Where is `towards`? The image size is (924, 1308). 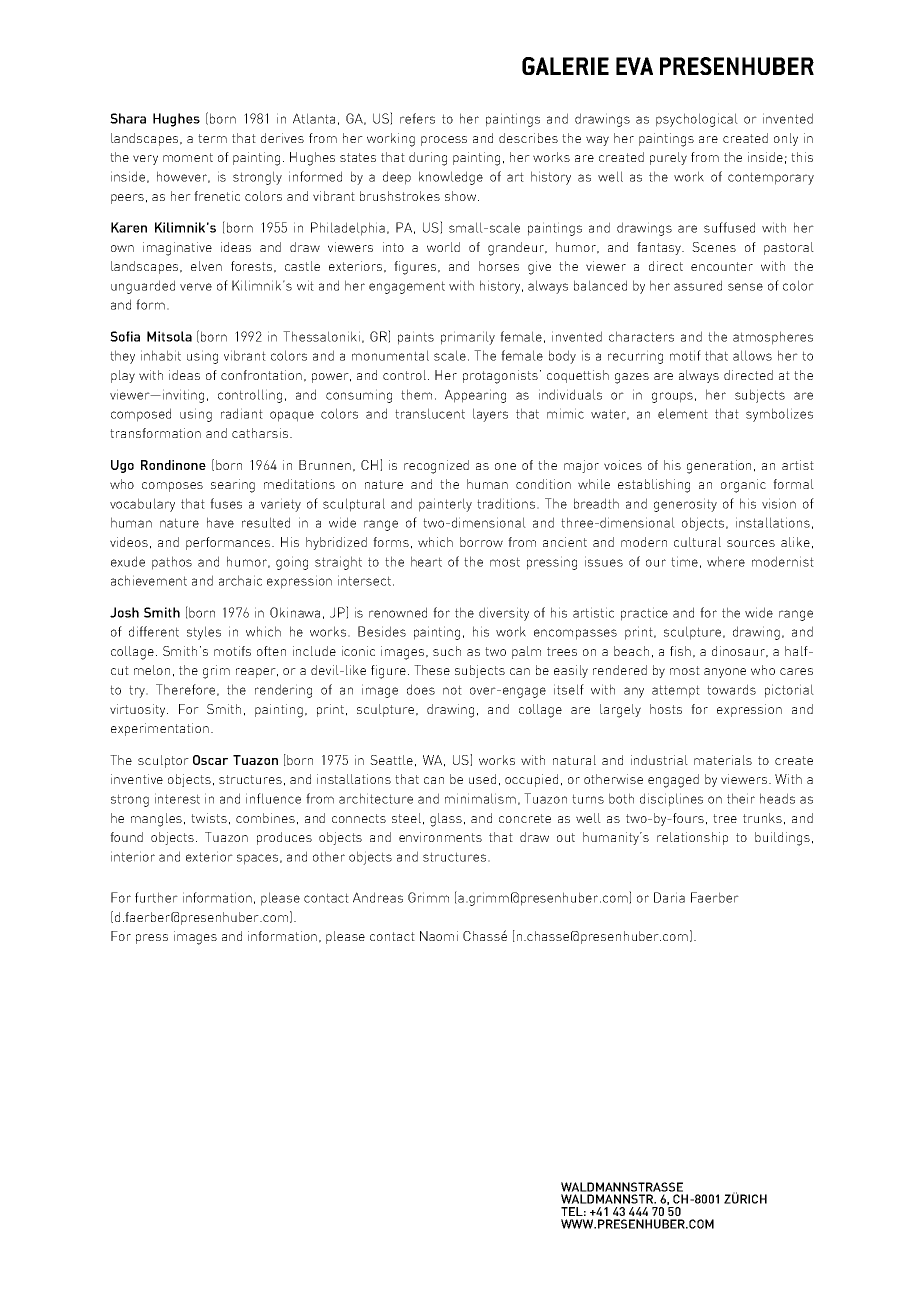
towards is located at coordinates (731, 689).
